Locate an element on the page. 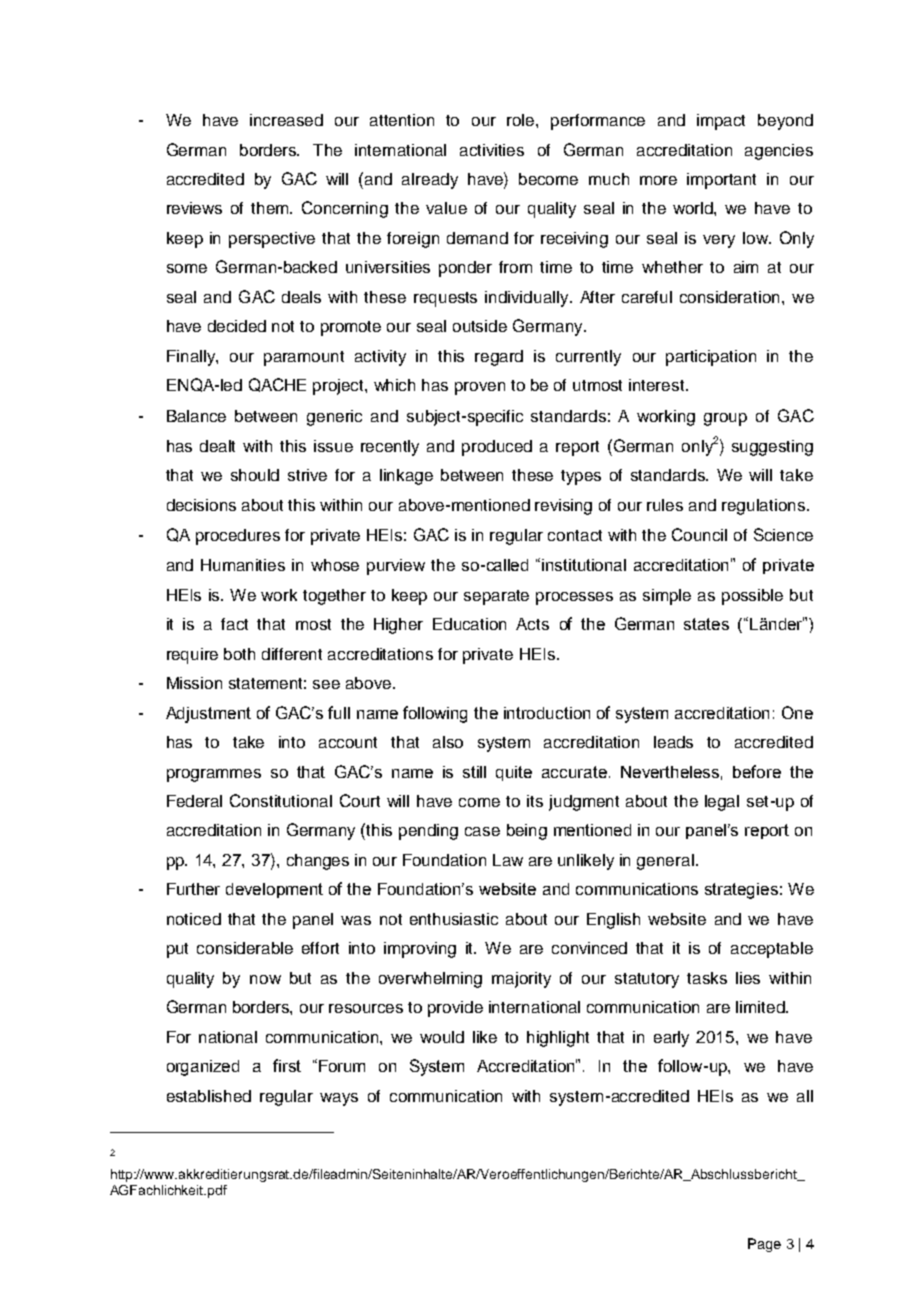 This page has height=1308, width=924. both is located at coordinates (239, 654).
